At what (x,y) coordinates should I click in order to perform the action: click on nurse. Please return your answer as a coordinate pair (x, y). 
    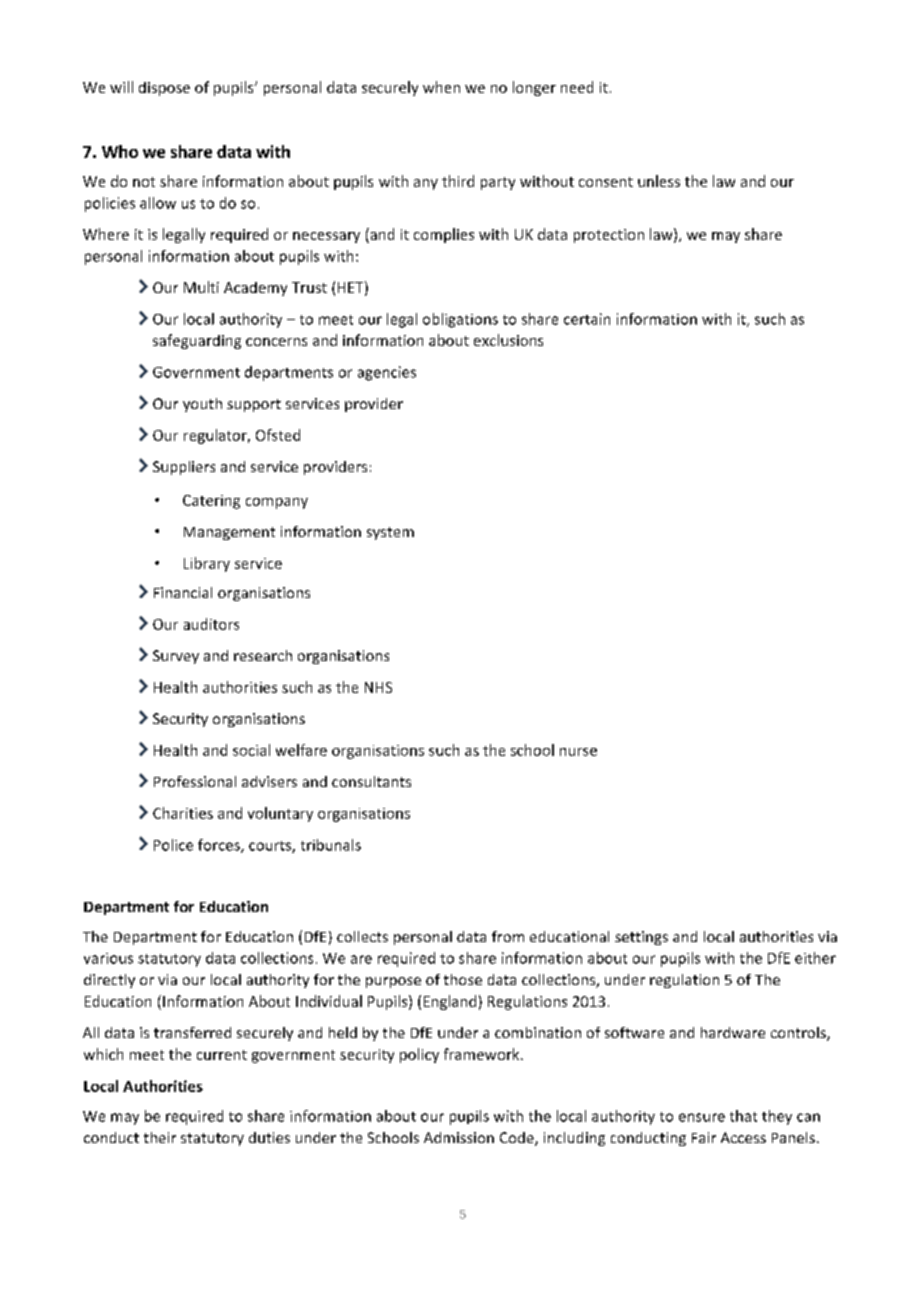
    Looking at the image, I should click on (578, 752).
